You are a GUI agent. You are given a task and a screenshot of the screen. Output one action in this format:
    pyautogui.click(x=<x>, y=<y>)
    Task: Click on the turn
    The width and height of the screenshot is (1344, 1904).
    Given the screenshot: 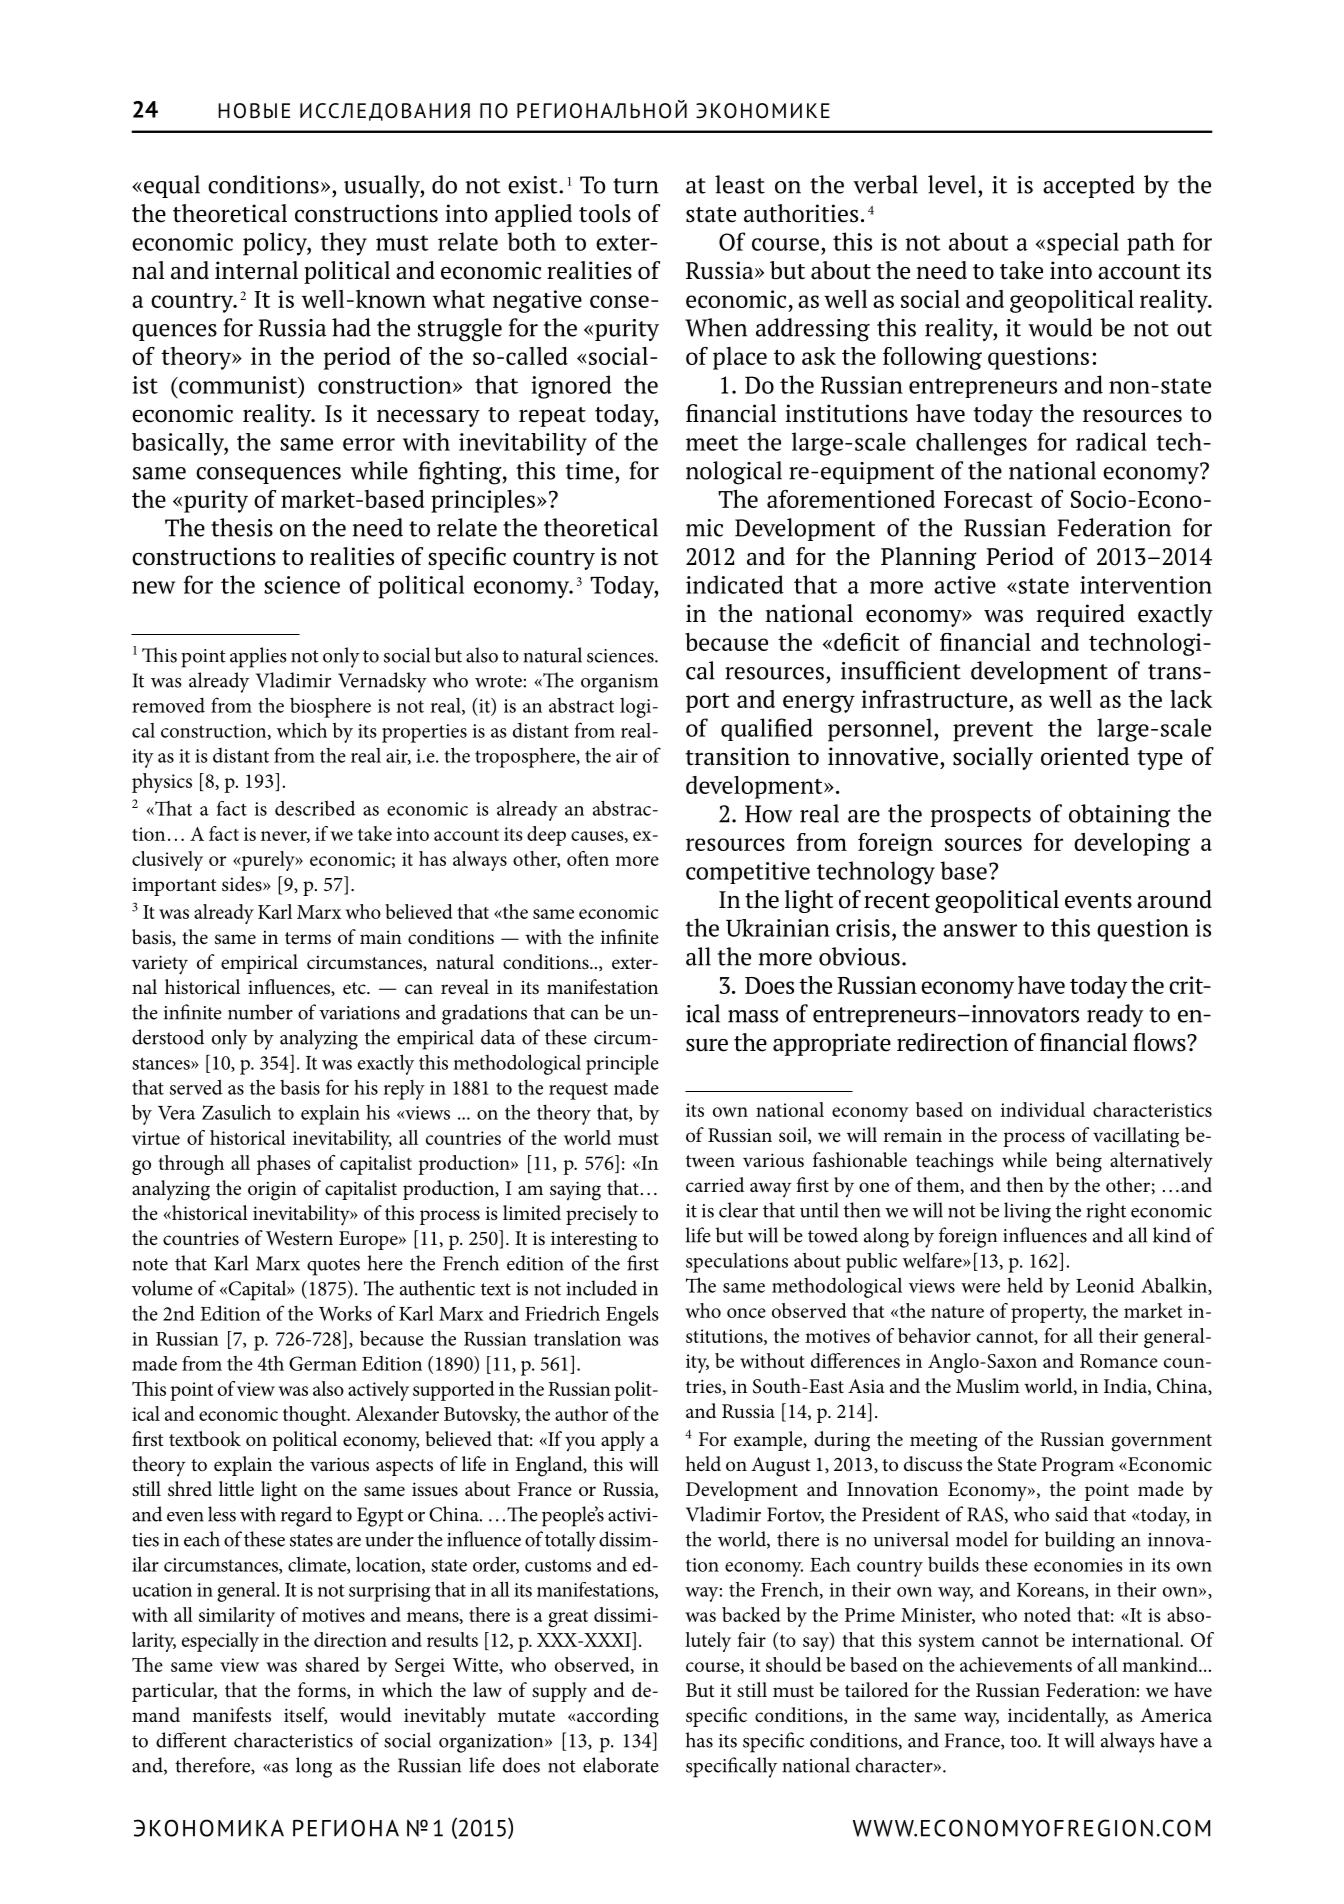 What is the action you would take?
    pyautogui.click(x=636, y=186)
